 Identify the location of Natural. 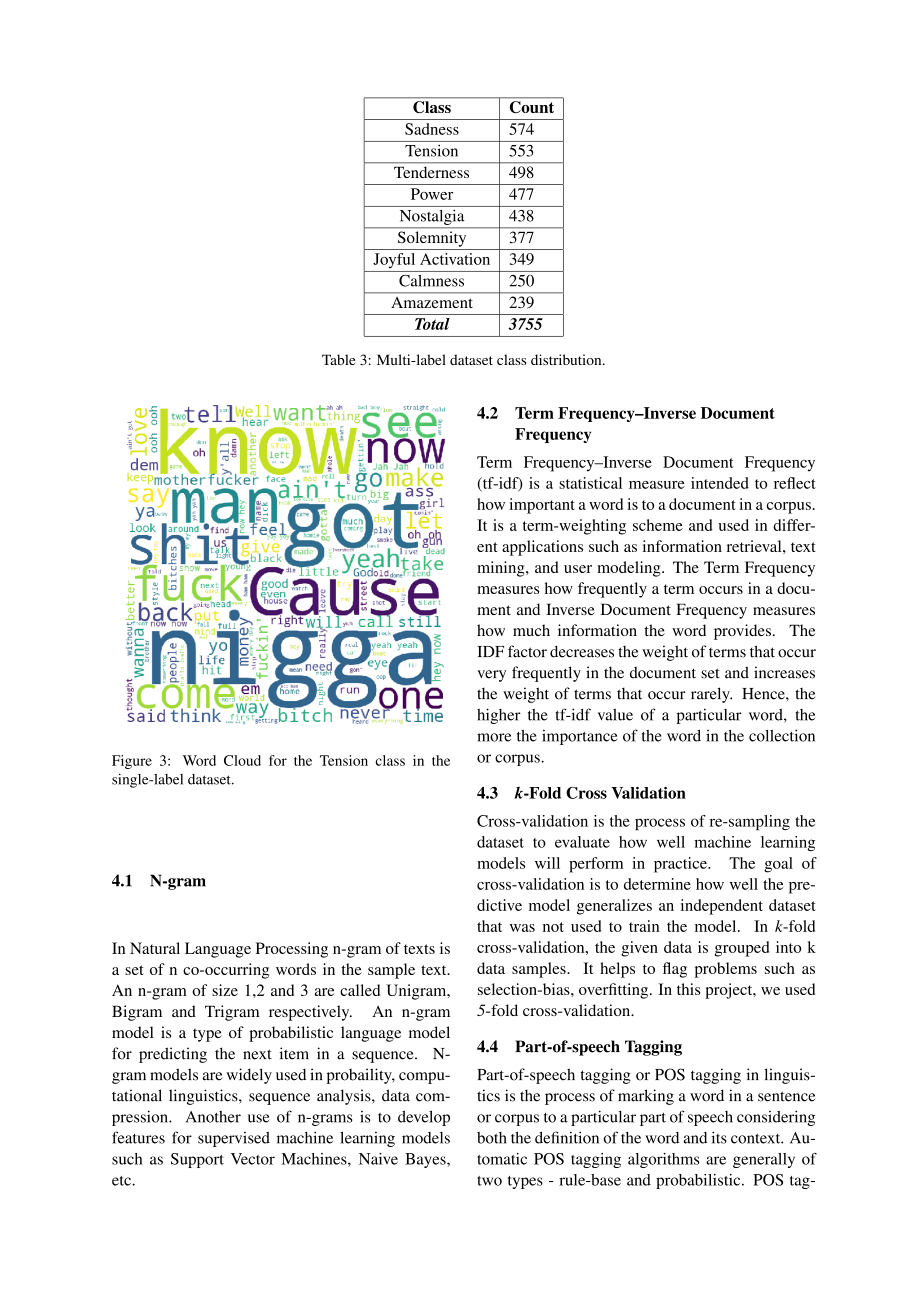
(155, 948).
